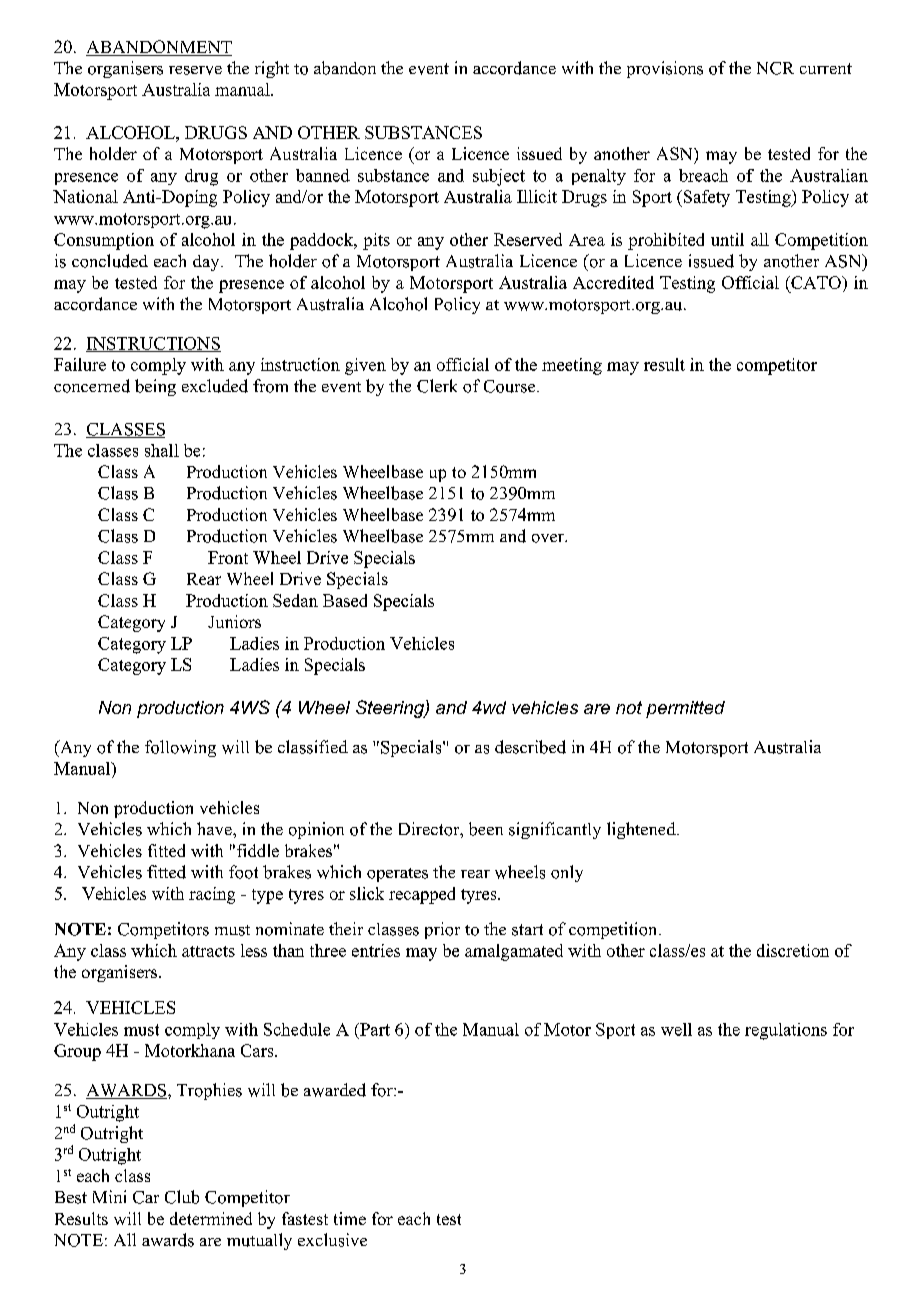 This screenshot has width=924, height=1308. What do you see at coordinates (549, 538) in the screenshot?
I see `over` at bounding box center [549, 538].
